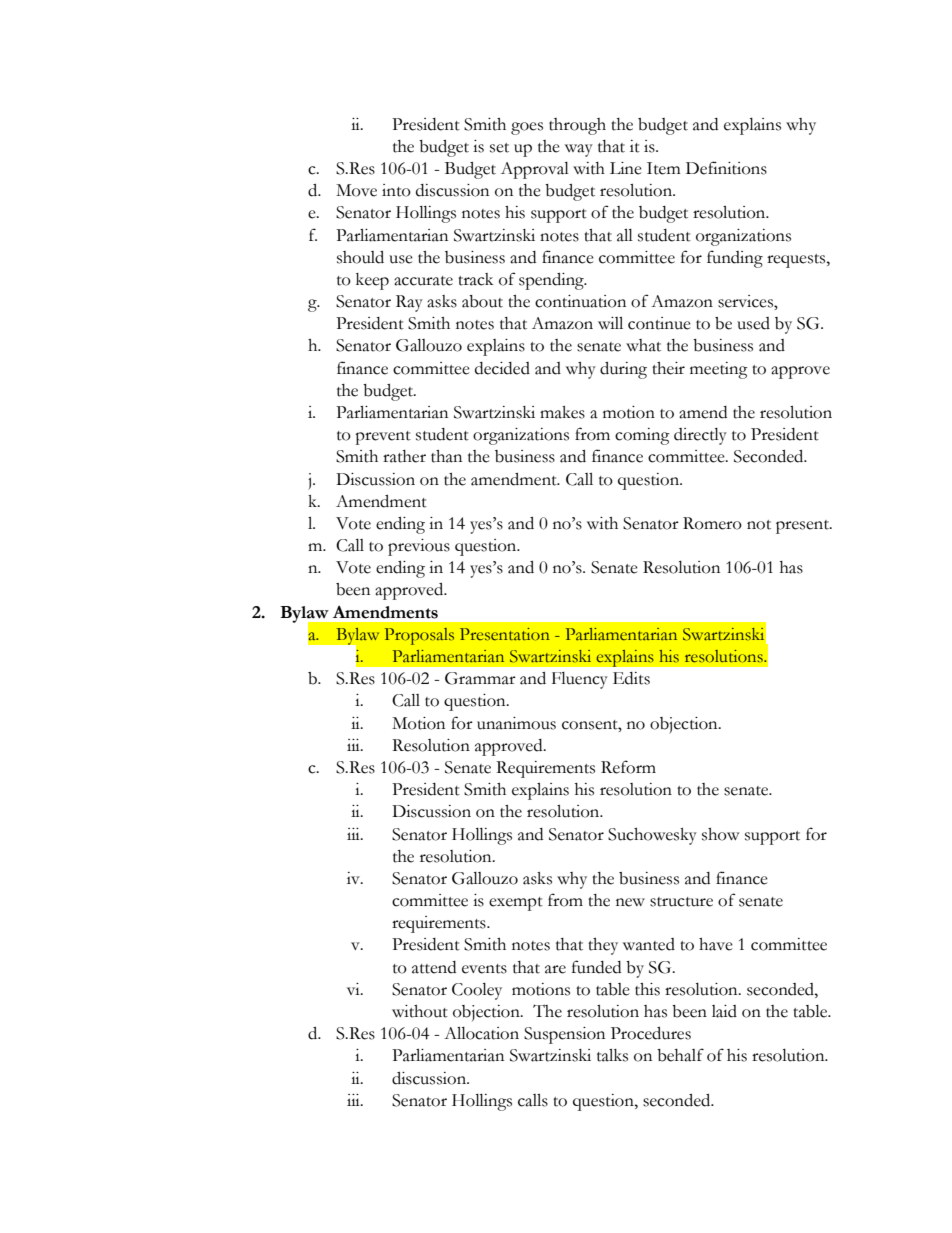 Image resolution: width=952 pixels, height=1233 pixels. What do you see at coordinates (580, 680) in the screenshot?
I see `Fluency` at bounding box center [580, 680].
